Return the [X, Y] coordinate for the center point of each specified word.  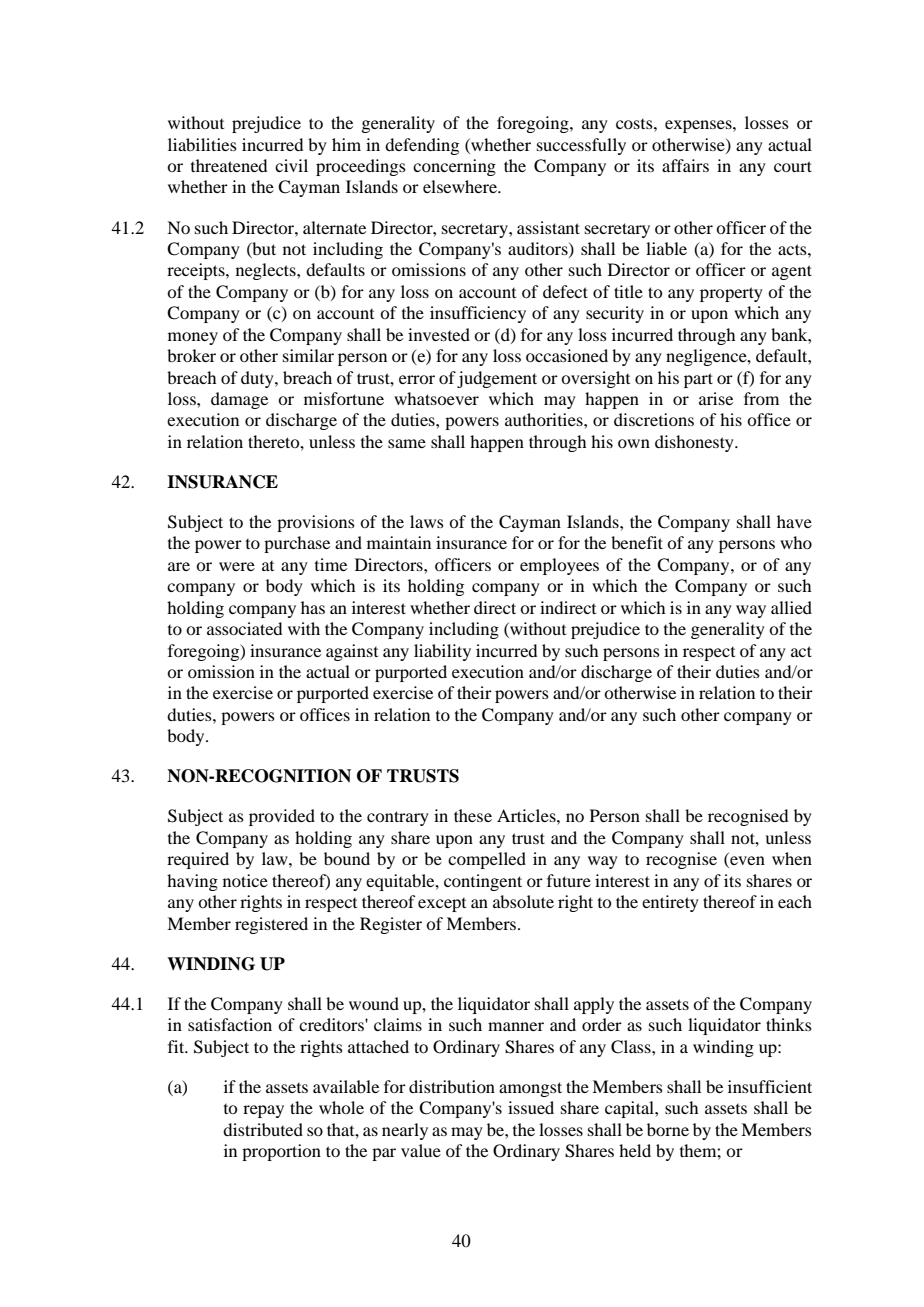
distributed [263, 1129]
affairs [685, 165]
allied [791, 607]
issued [531, 1107]
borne [668, 1129]
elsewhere [461, 186]
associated [244, 628]
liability [442, 652]
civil [291, 165]
